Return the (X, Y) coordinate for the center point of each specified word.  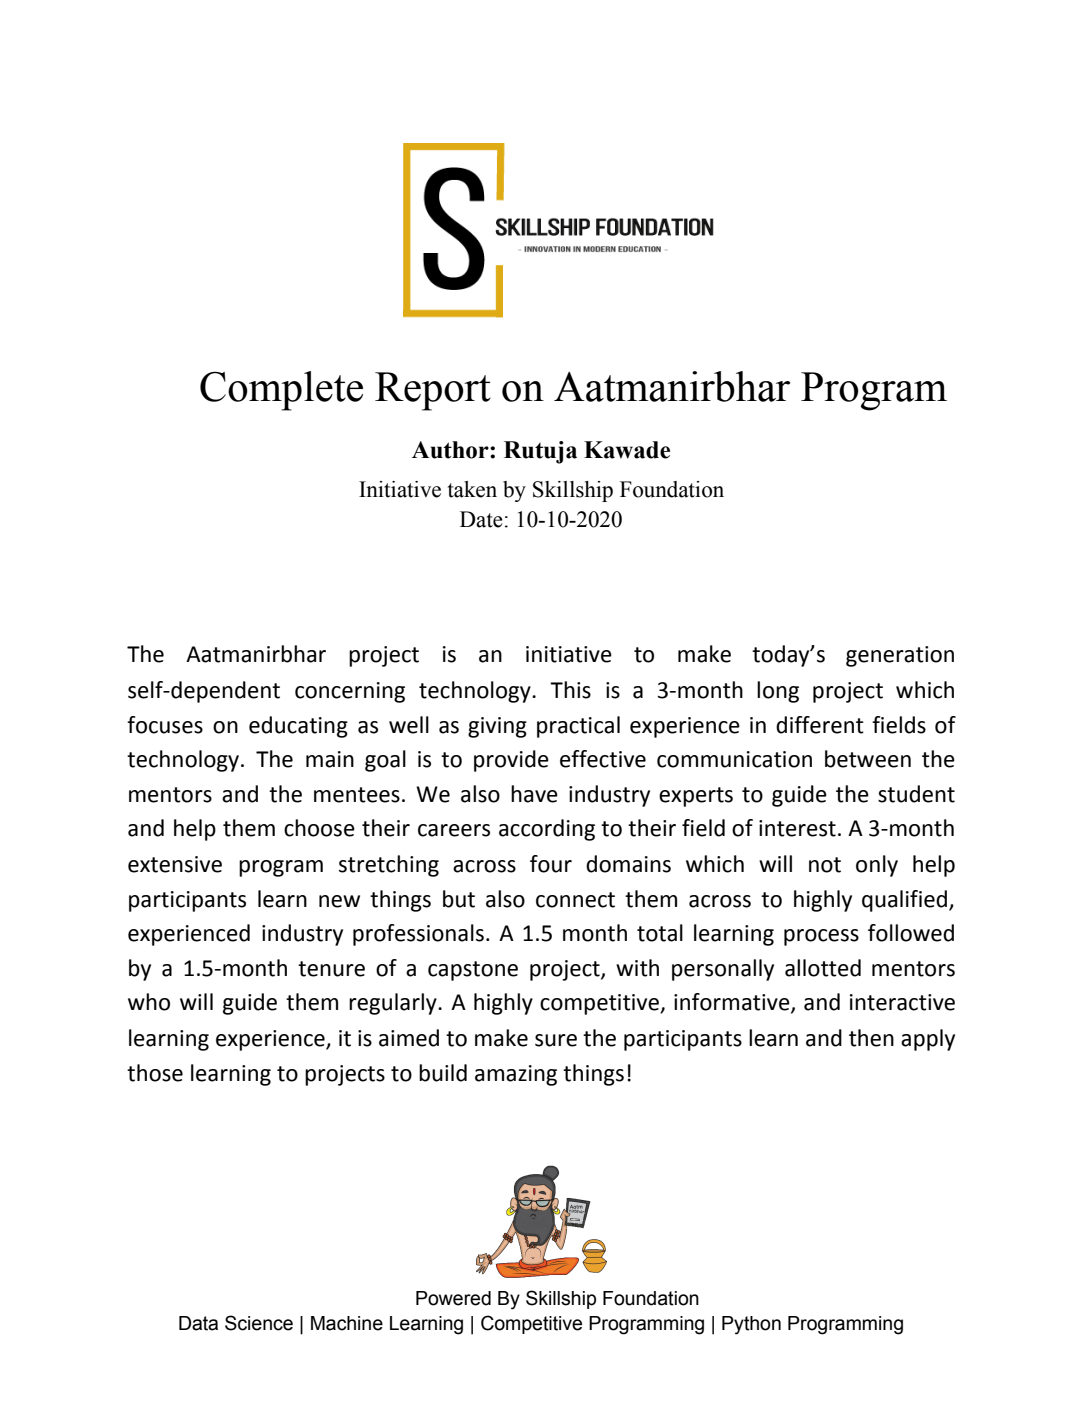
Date (481, 519)
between (868, 759)
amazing (516, 1075)
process (821, 937)
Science (259, 1323)
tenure (331, 969)
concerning (350, 692)
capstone (473, 971)
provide (511, 761)
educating (298, 727)
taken (472, 489)
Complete (281, 391)
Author (451, 450)
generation (900, 656)
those (155, 1073)
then (871, 1038)
